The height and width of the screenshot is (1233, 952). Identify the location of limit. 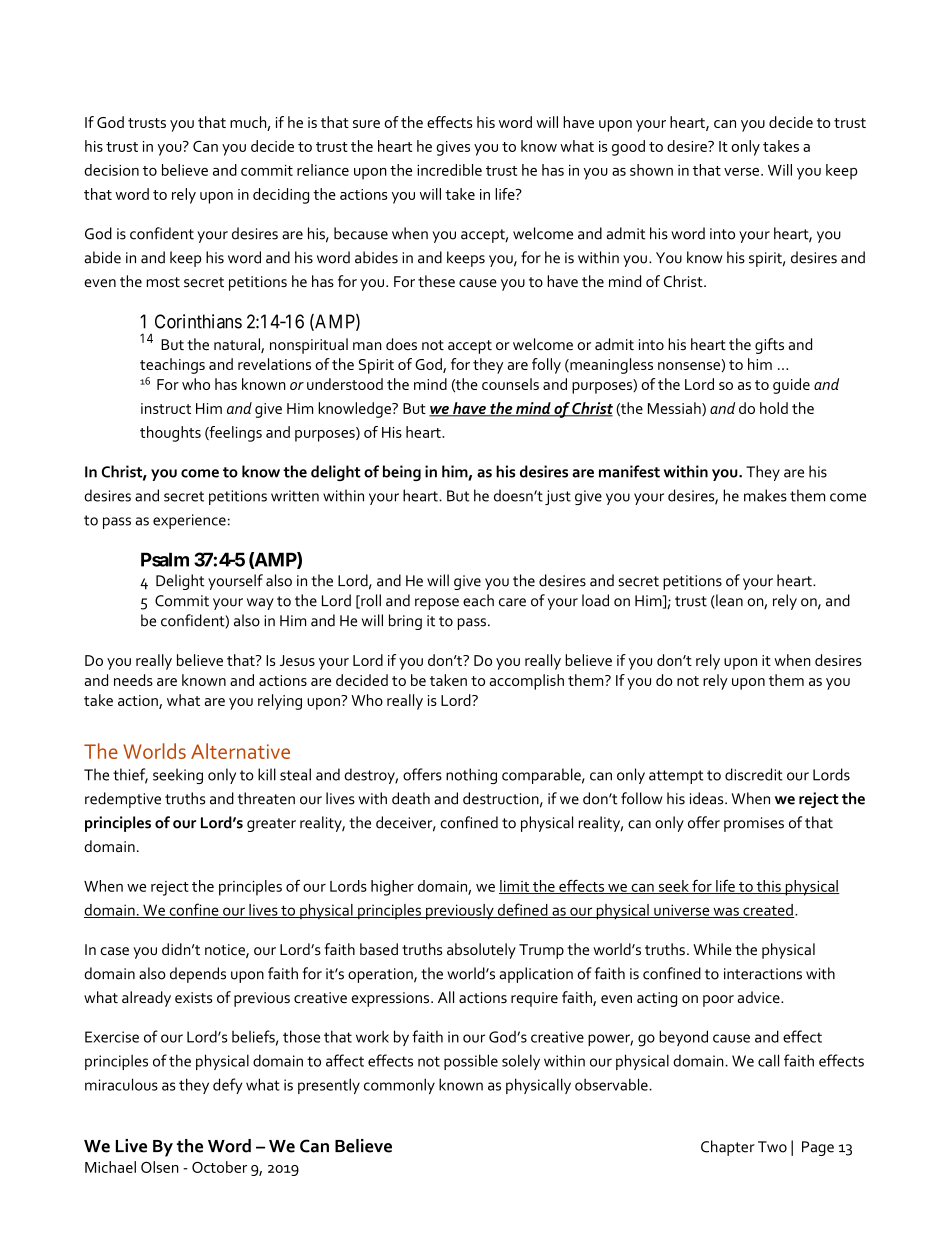
(515, 887).
